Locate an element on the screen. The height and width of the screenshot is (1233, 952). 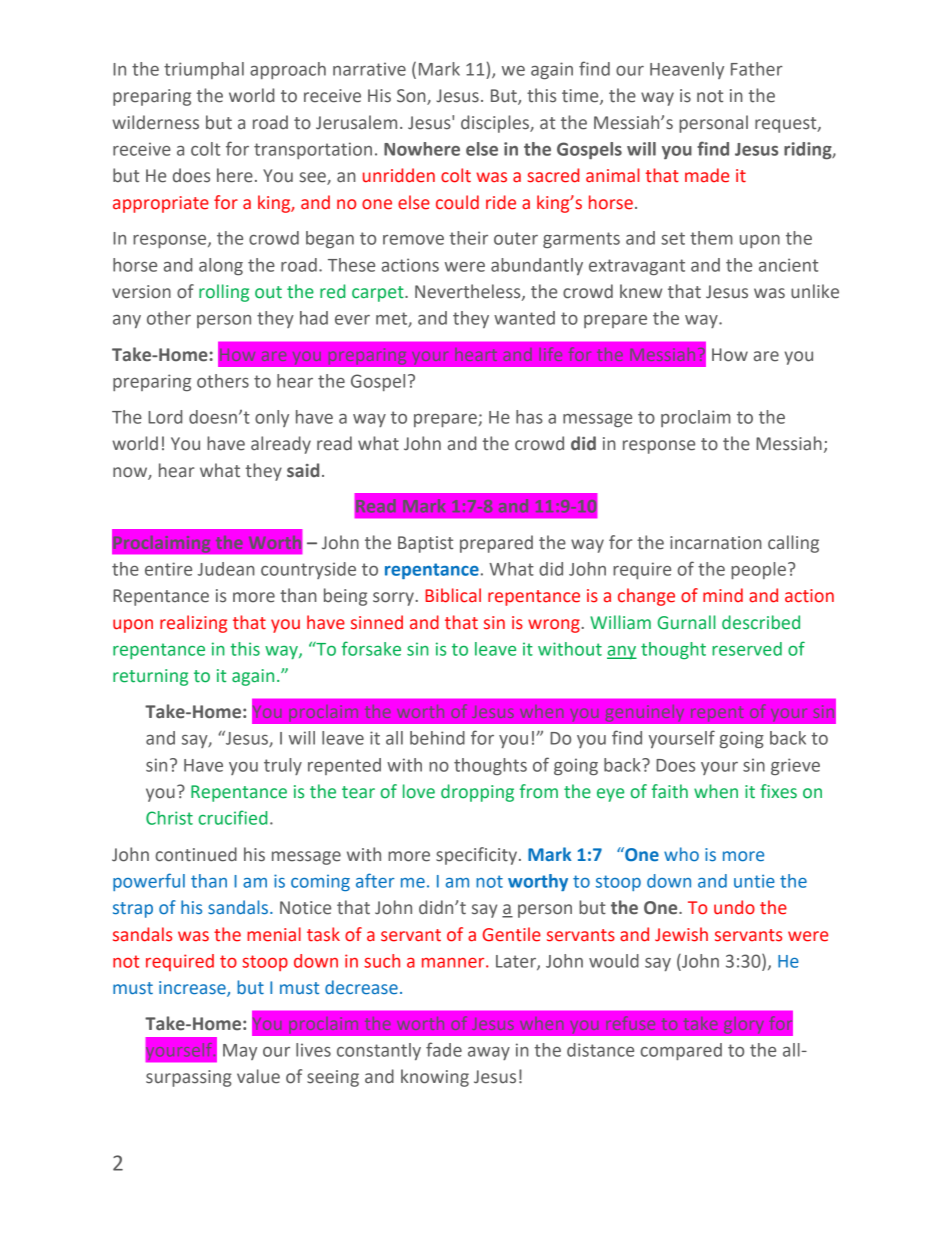
people is located at coordinates (758, 570).
